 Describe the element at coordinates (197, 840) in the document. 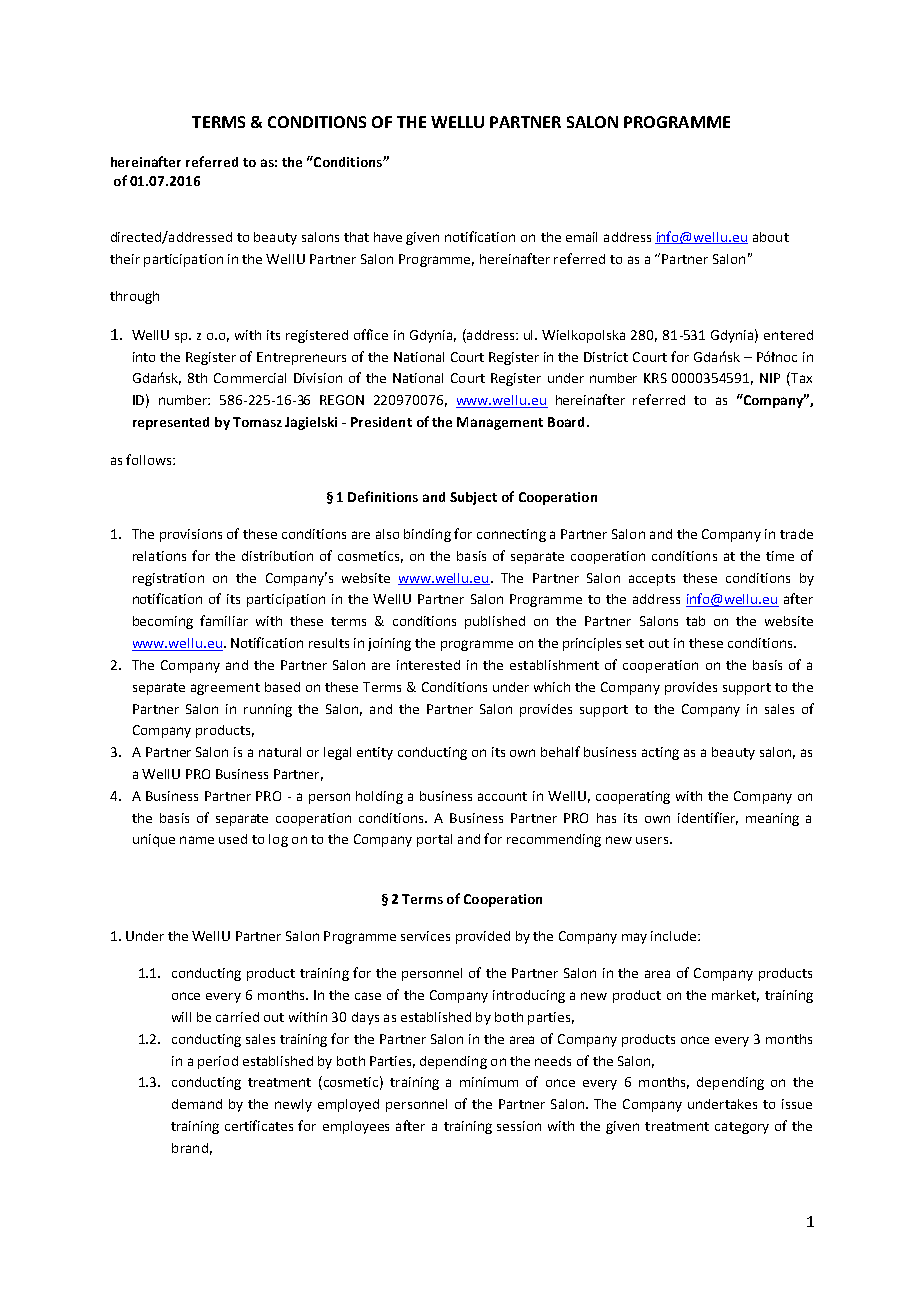

I see `name` at that location.
